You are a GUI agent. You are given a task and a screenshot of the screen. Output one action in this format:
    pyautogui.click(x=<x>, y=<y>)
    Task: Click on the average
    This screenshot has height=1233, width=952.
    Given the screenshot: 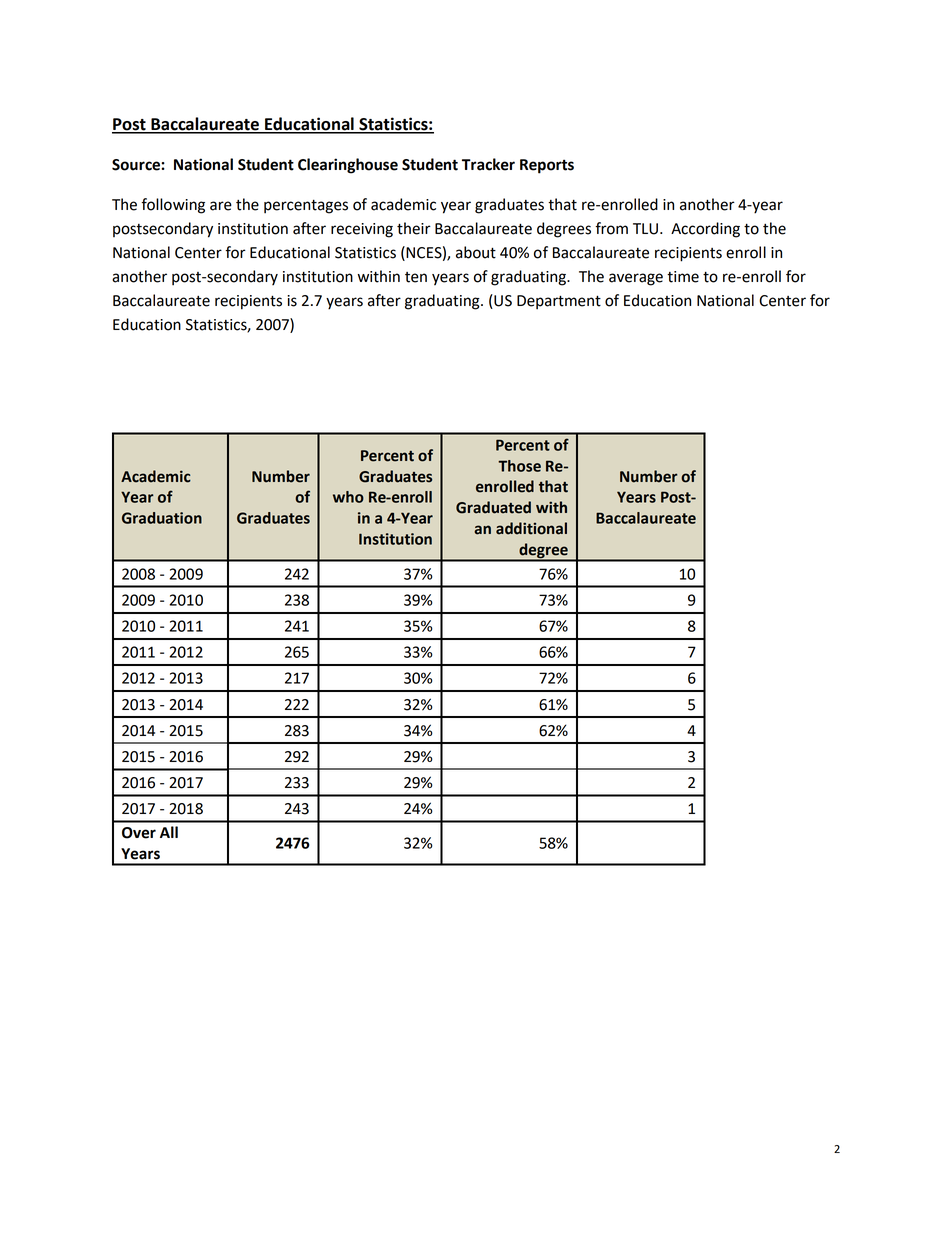 What is the action you would take?
    pyautogui.click(x=636, y=279)
